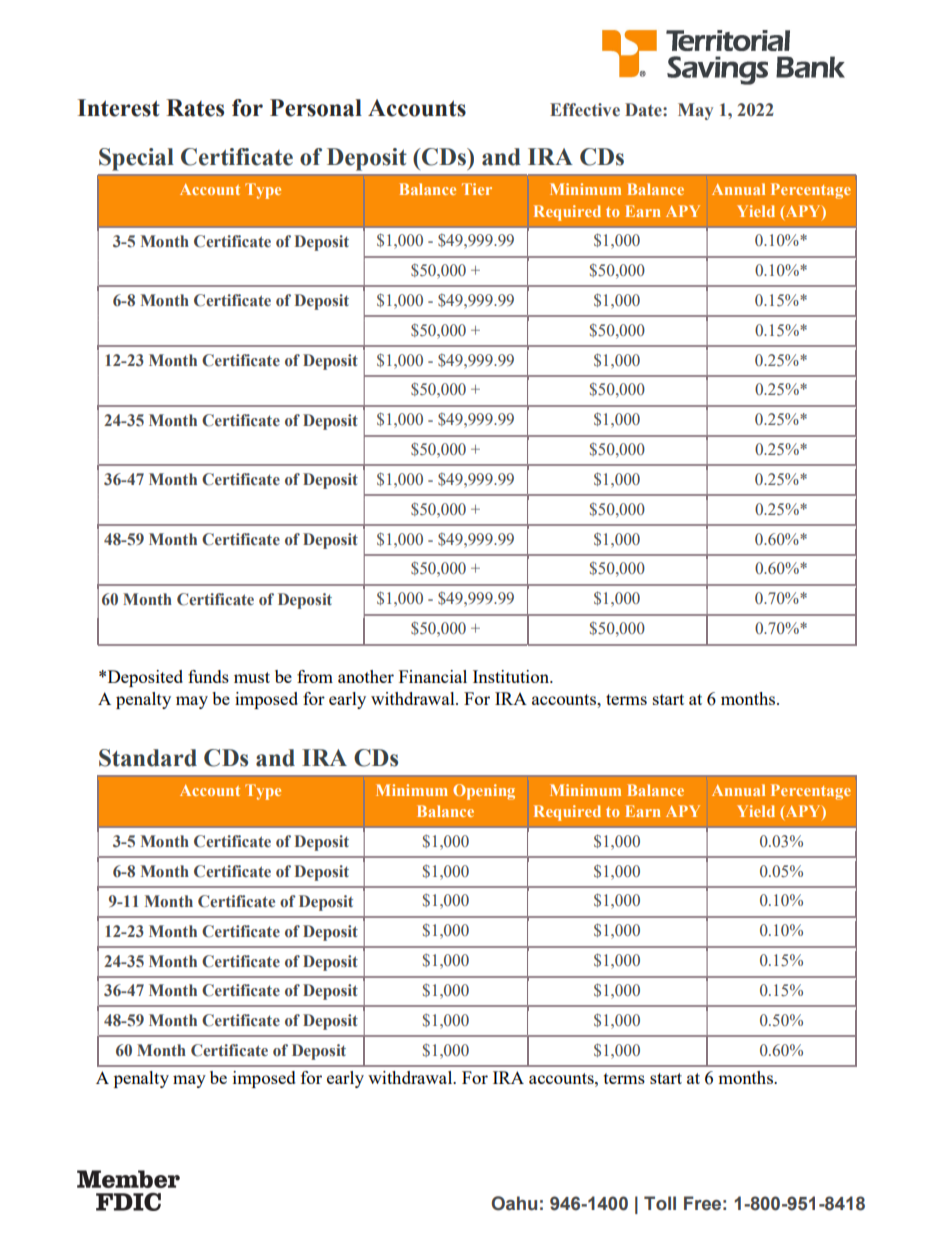 Image resolution: width=952 pixels, height=1233 pixels. What do you see at coordinates (484, 792) in the screenshot?
I see `Opening` at bounding box center [484, 792].
